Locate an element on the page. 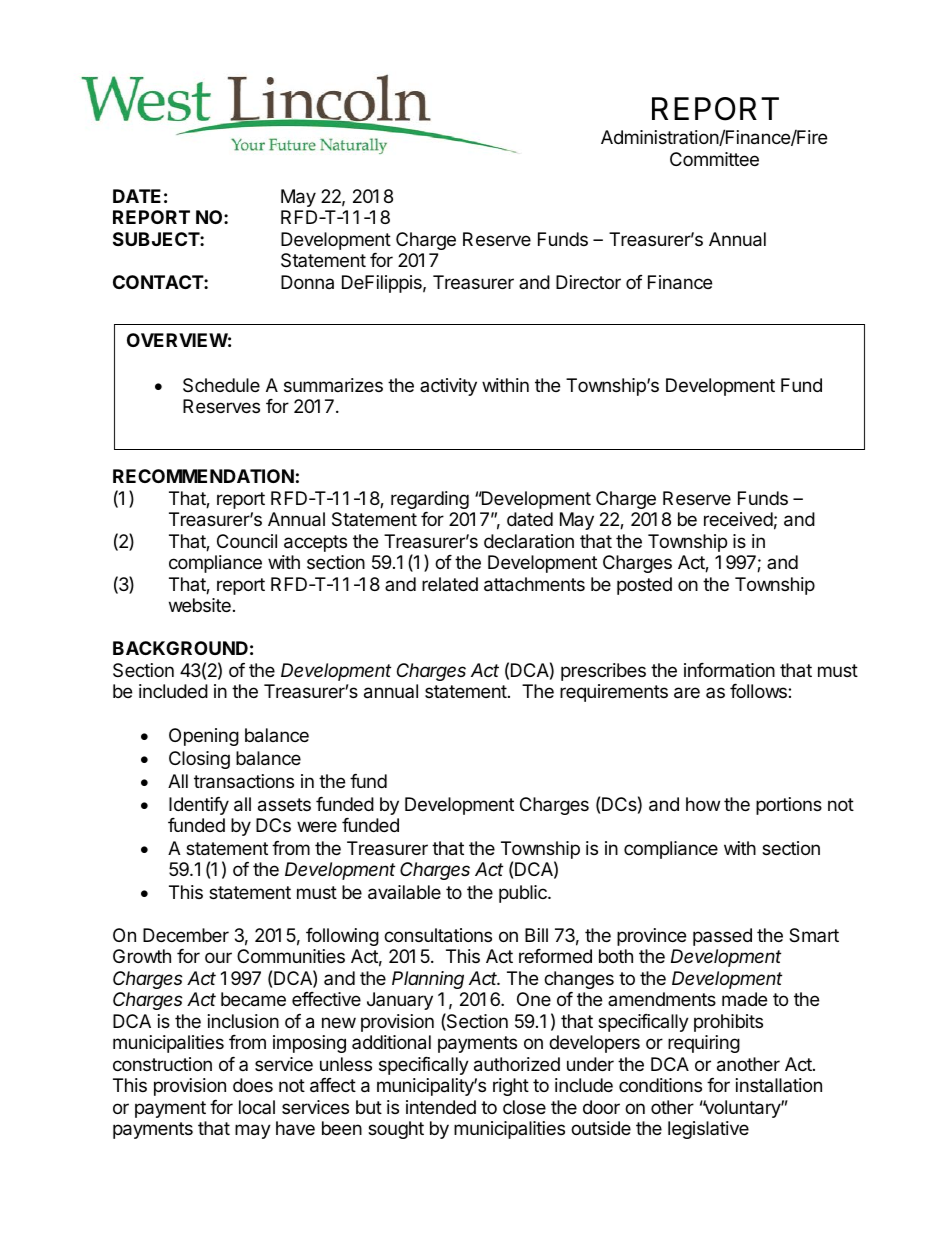 The height and width of the document is (1233, 952). local is located at coordinates (257, 1107).
